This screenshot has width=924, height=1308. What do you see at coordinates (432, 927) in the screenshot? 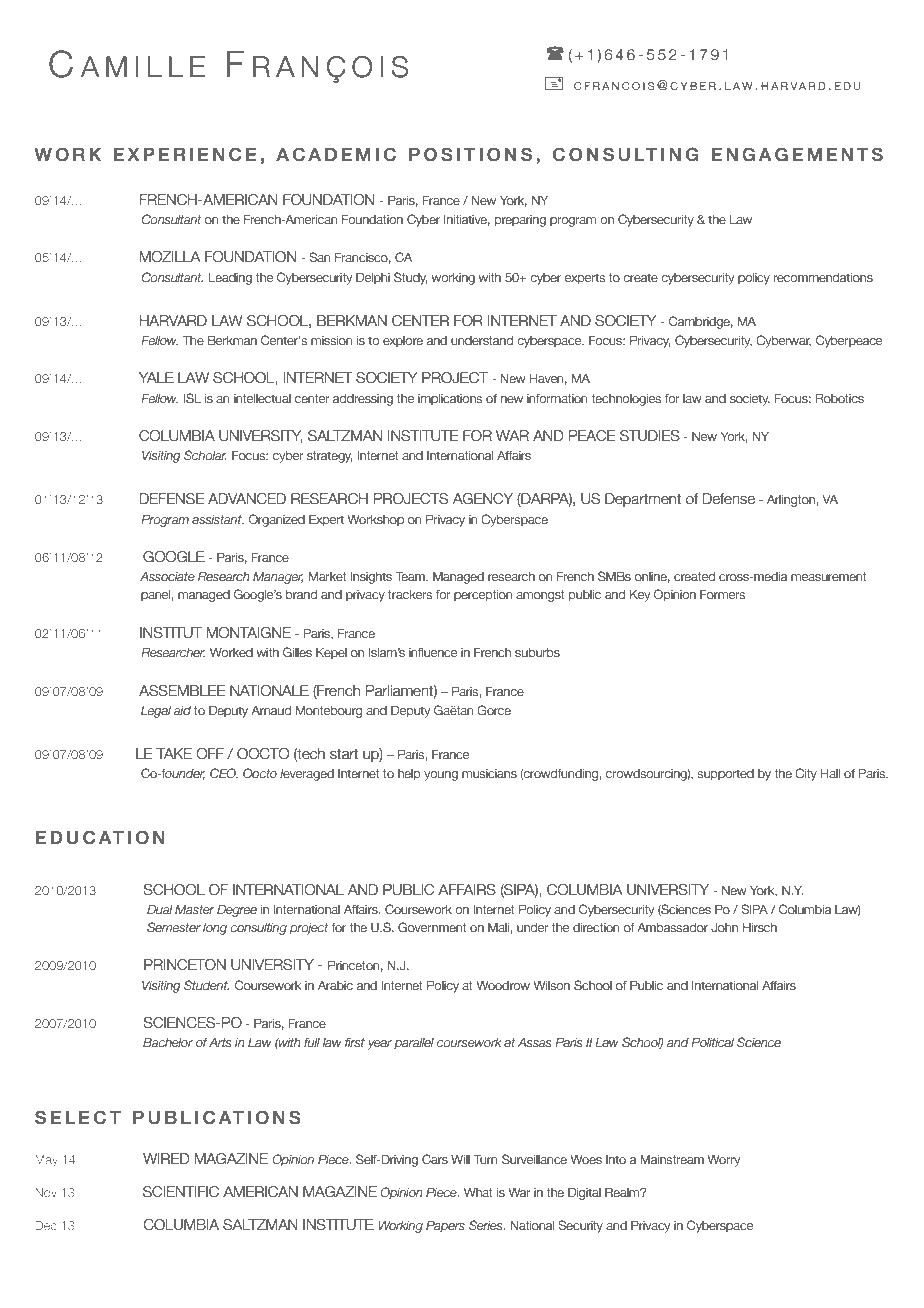
I see `Government` at bounding box center [432, 927].
